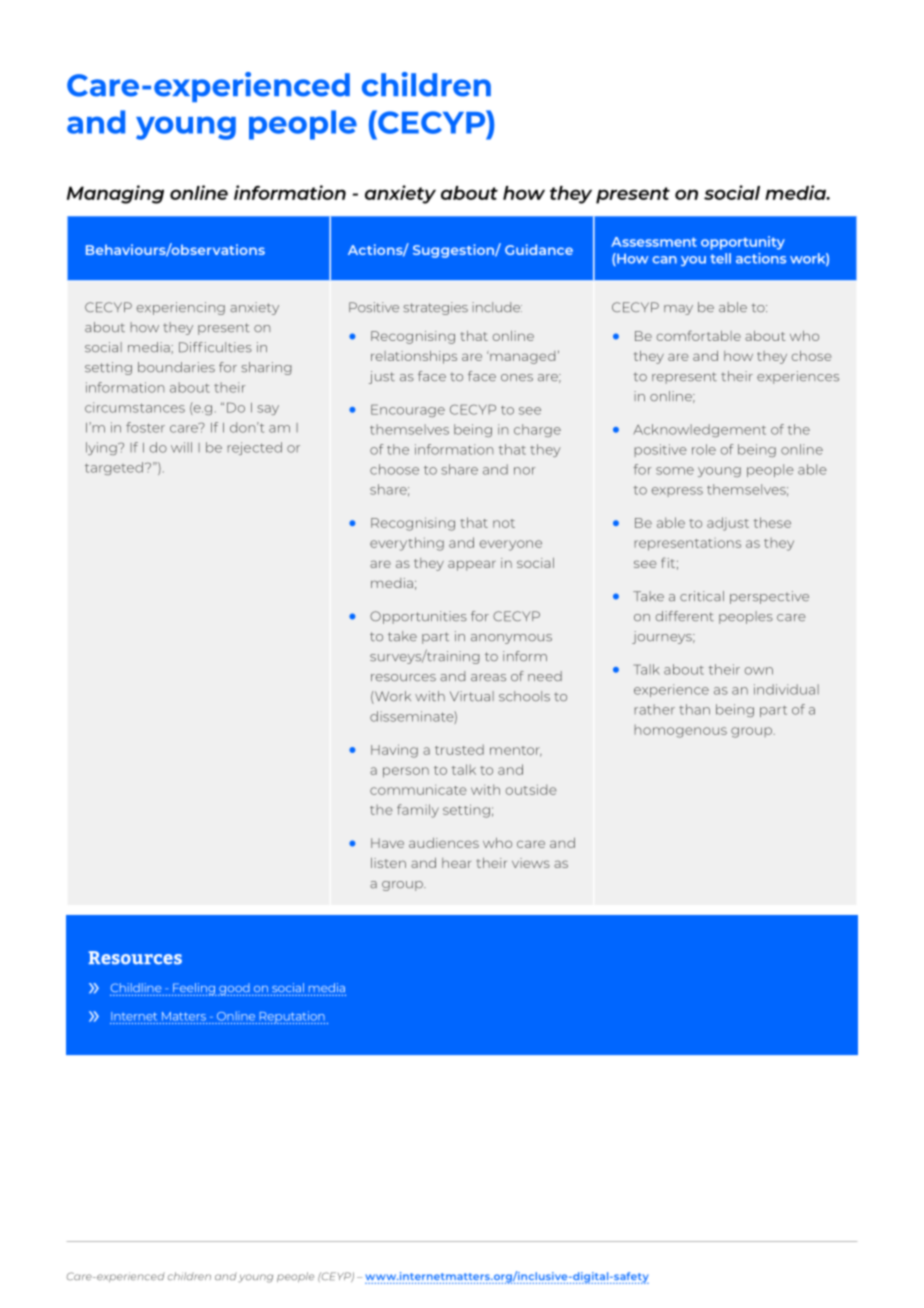 The width and height of the document is (924, 1308). Describe the element at coordinates (394, 469) in the document. I see `choose` at that location.
